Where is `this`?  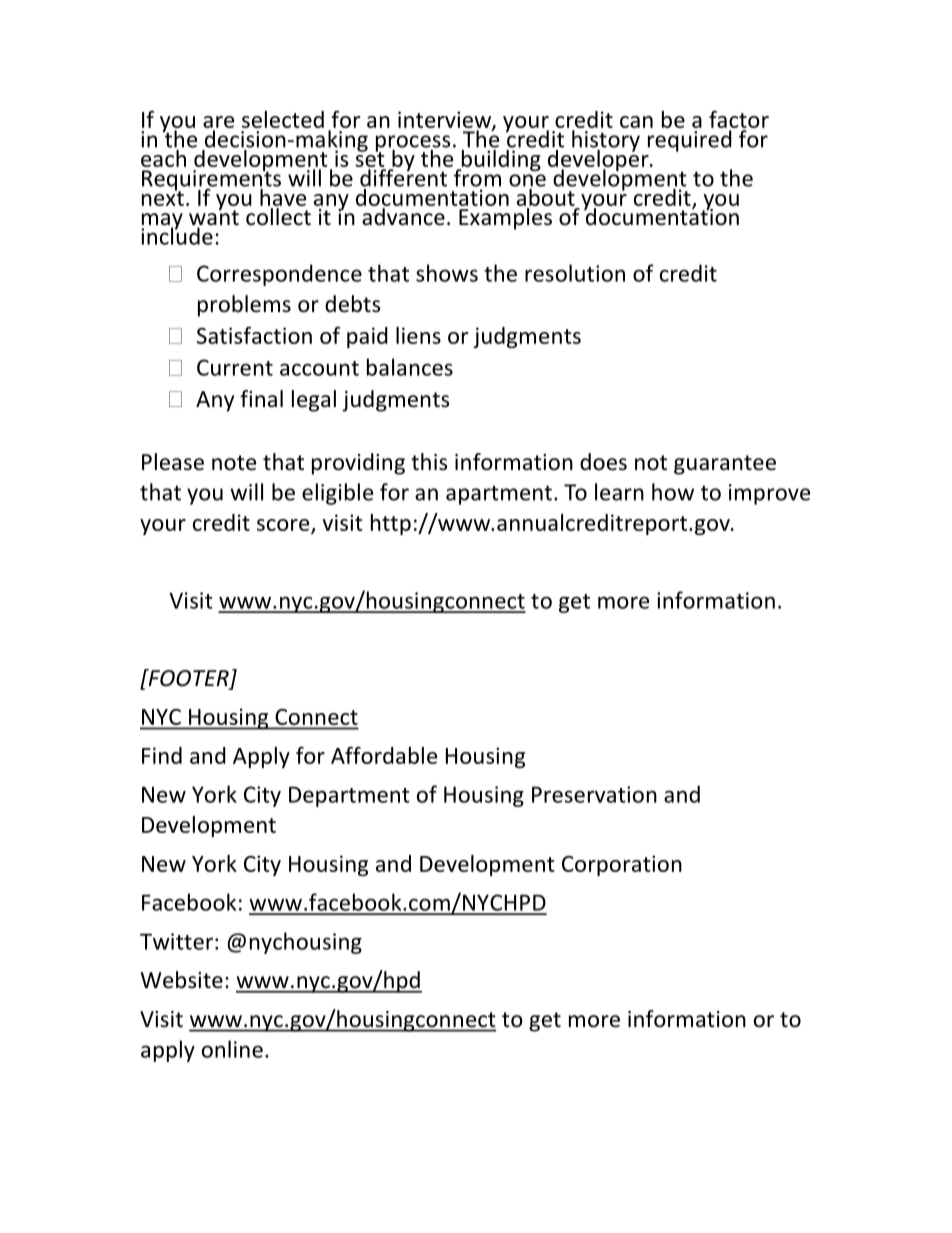
this is located at coordinates (429, 462).
